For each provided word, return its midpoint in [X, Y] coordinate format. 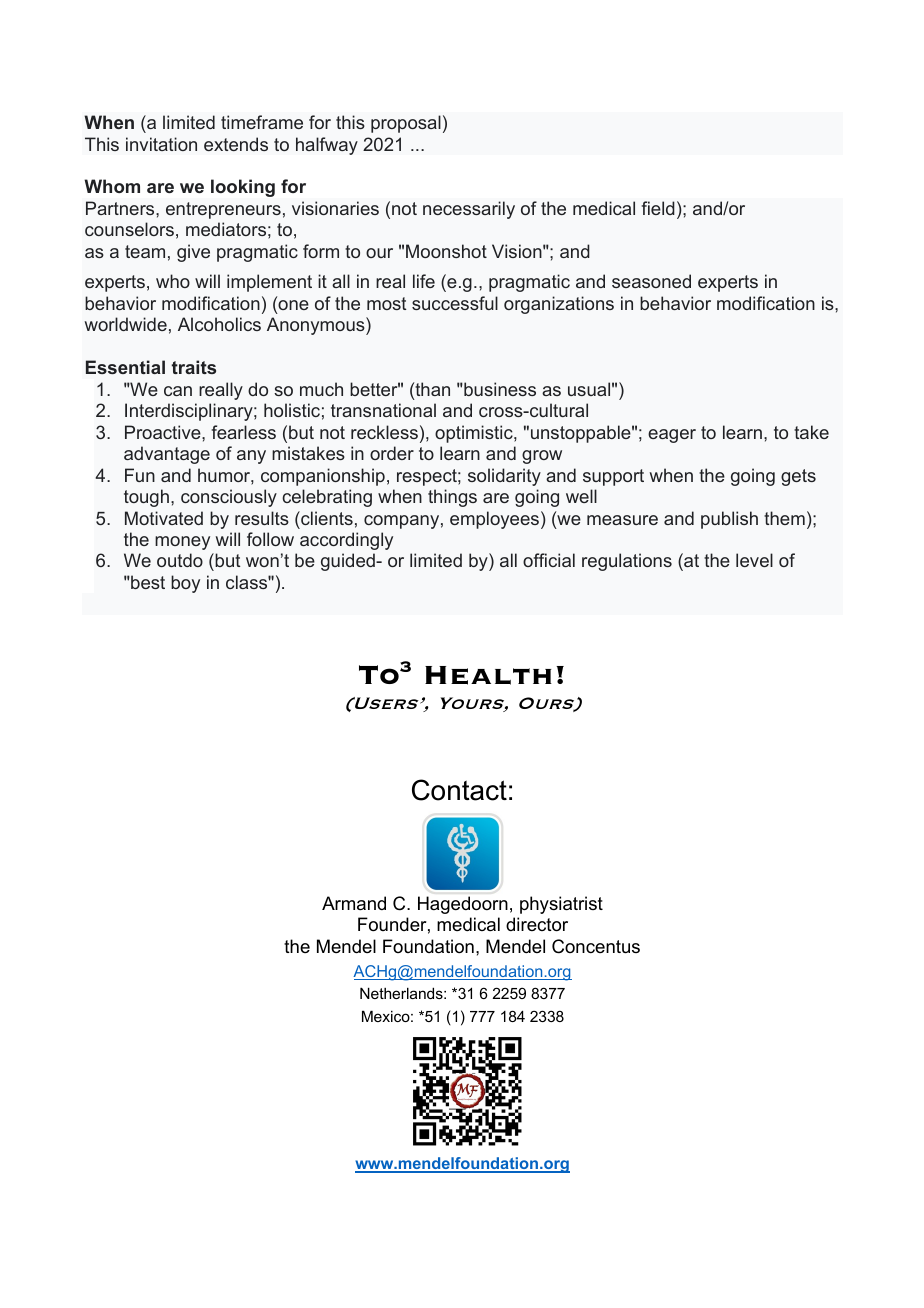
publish [729, 520]
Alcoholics [219, 324]
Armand [354, 903]
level [754, 560]
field [658, 208]
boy [185, 584]
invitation [161, 144]
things [452, 498]
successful [455, 303]
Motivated [164, 518]
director [537, 924]
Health [488, 675]
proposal [406, 124]
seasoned [651, 281]
